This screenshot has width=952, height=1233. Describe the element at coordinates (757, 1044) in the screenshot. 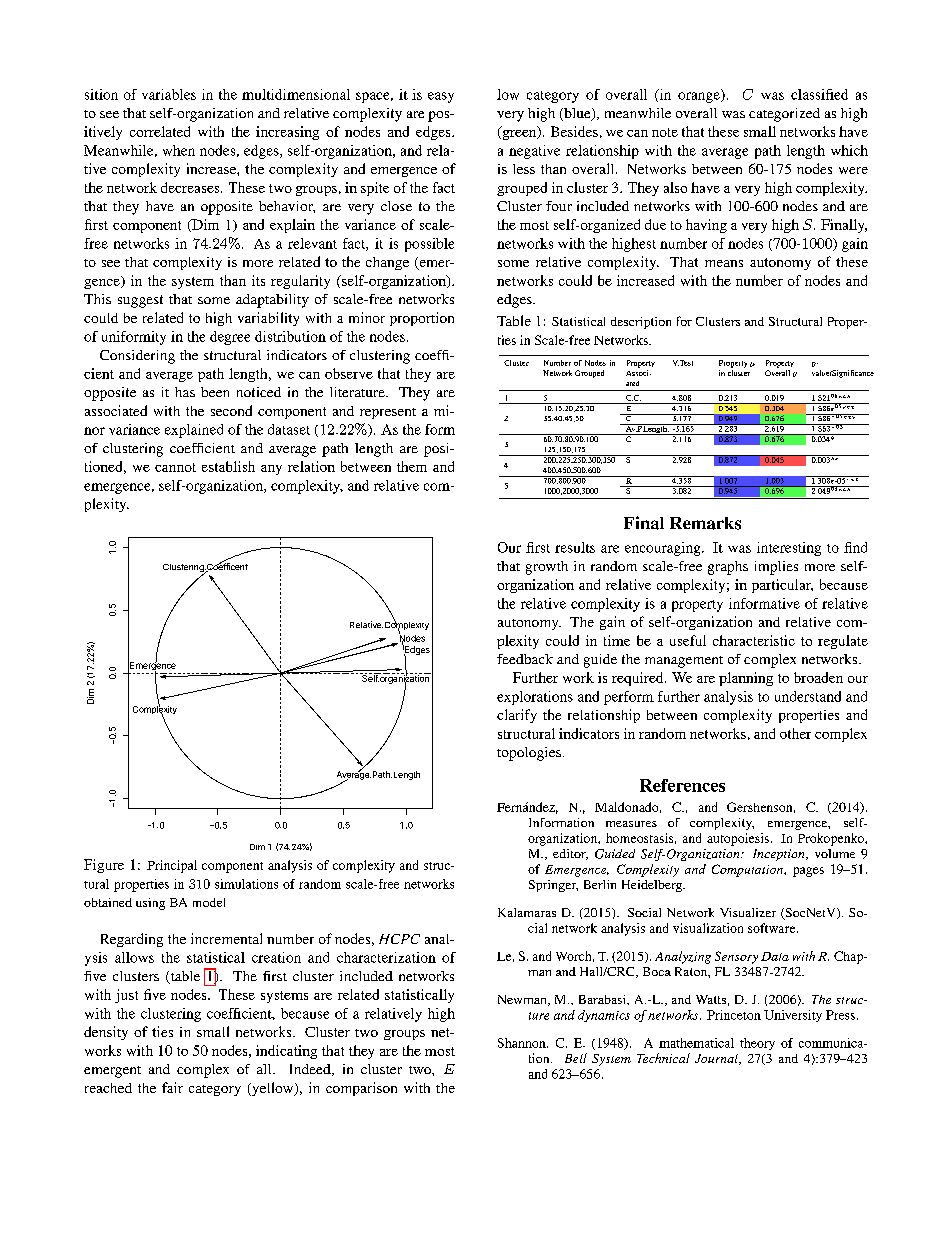

I see `theory` at that location.
